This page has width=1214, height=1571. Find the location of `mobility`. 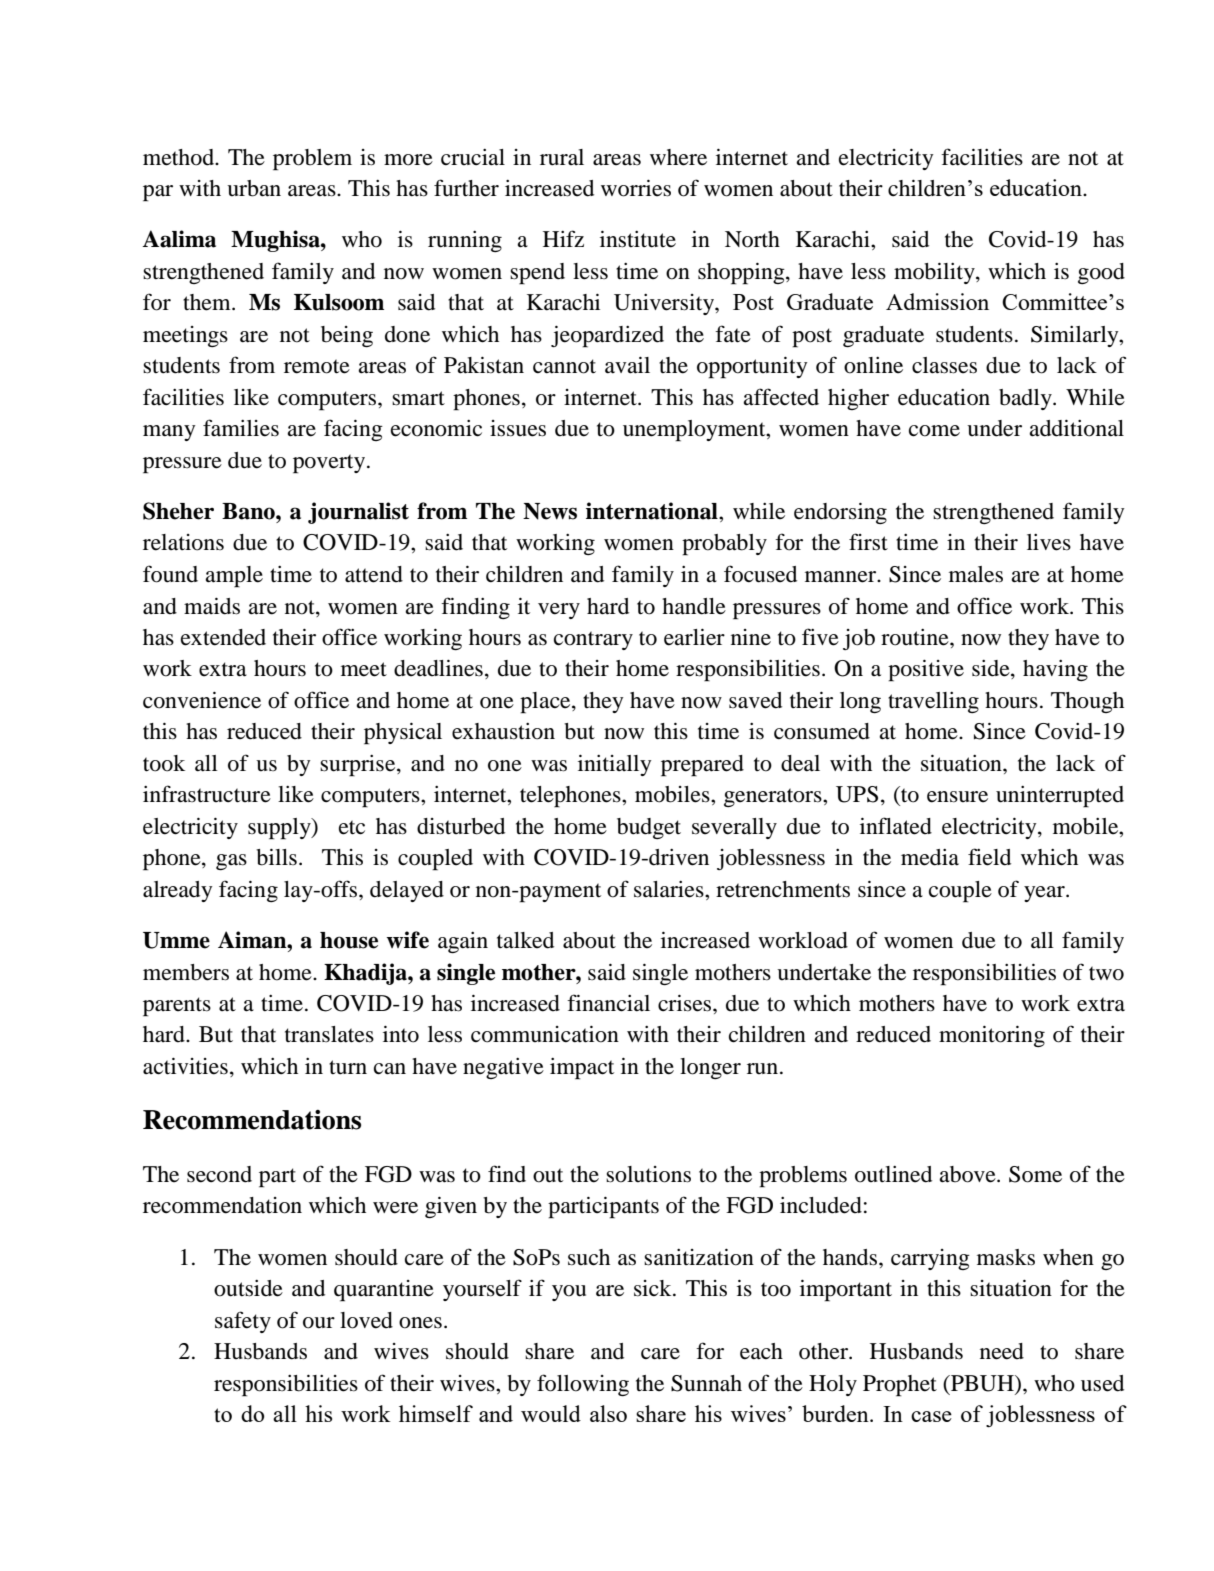

mobility is located at coordinates (935, 273).
